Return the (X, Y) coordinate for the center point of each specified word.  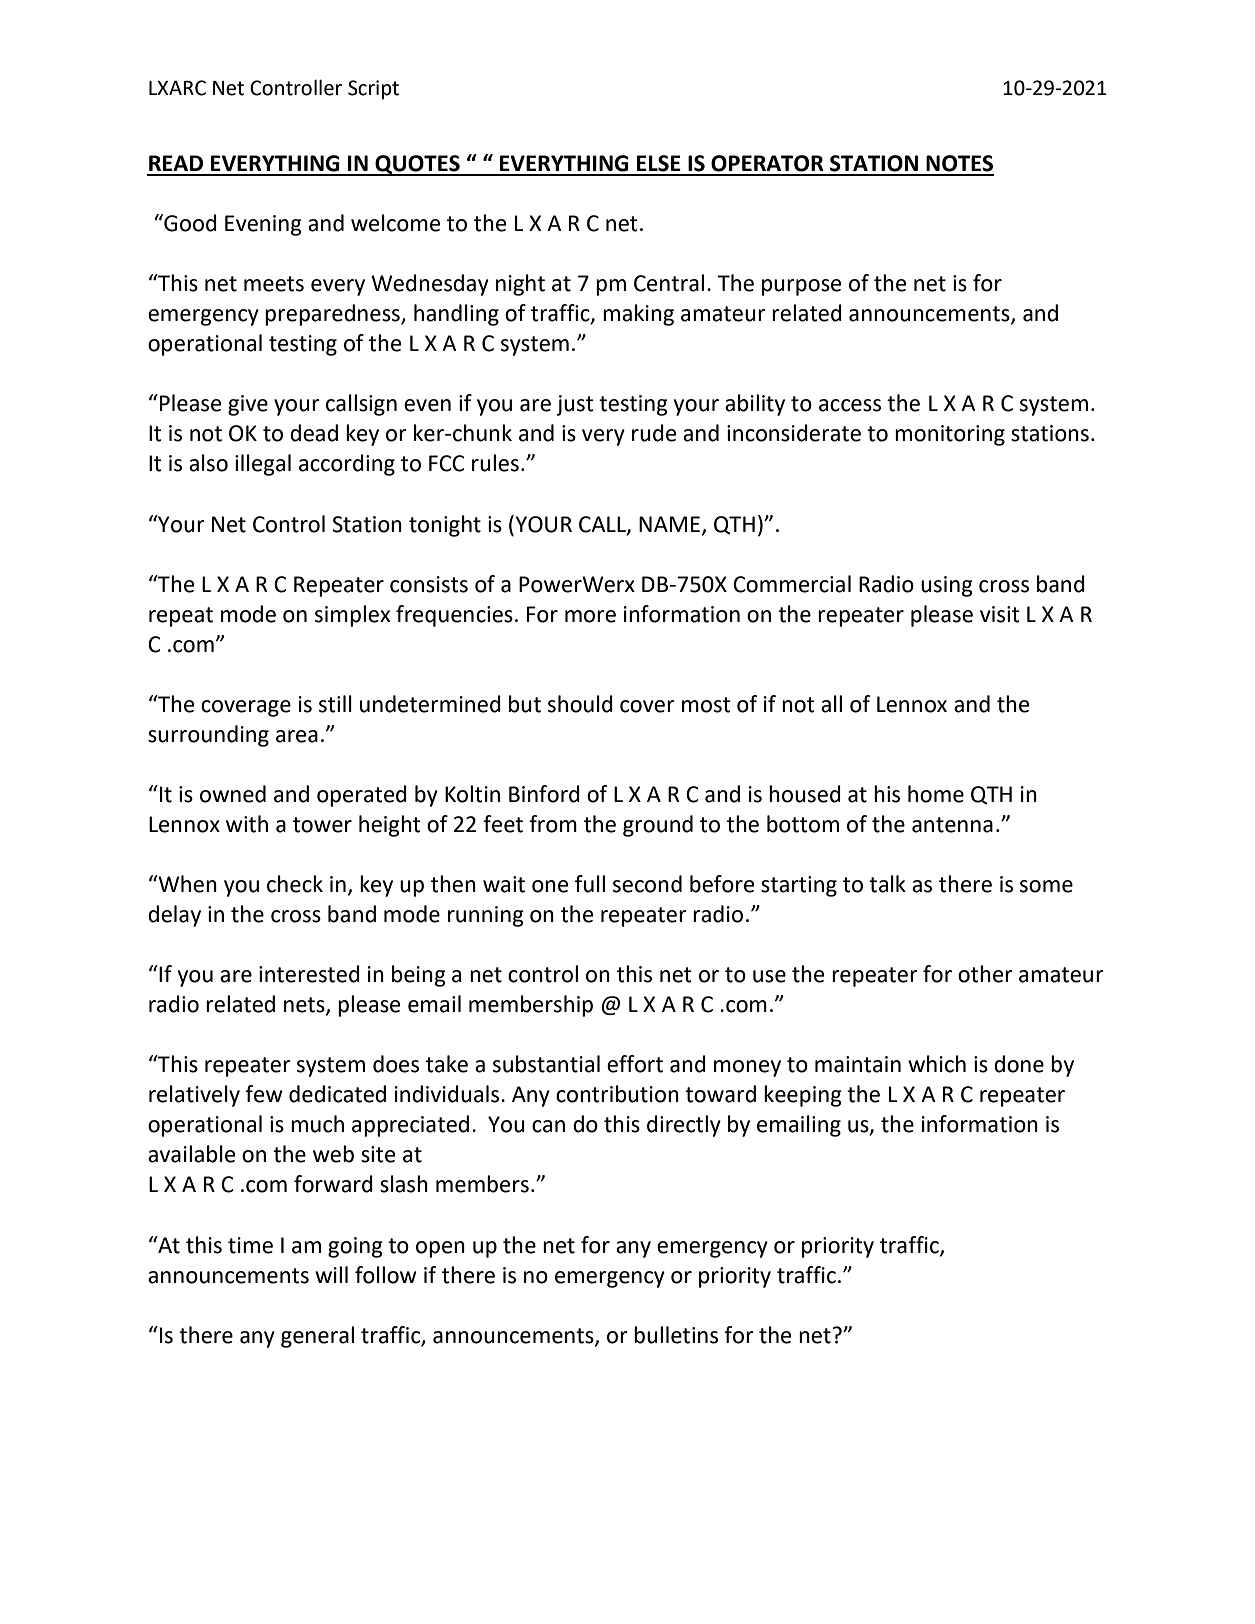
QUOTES (417, 165)
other (985, 974)
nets (305, 1006)
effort (635, 1064)
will (331, 1274)
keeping (803, 1096)
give (248, 405)
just (575, 405)
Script (373, 90)
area (297, 736)
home (936, 794)
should (580, 704)
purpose (801, 287)
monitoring (950, 435)
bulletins (676, 1335)
